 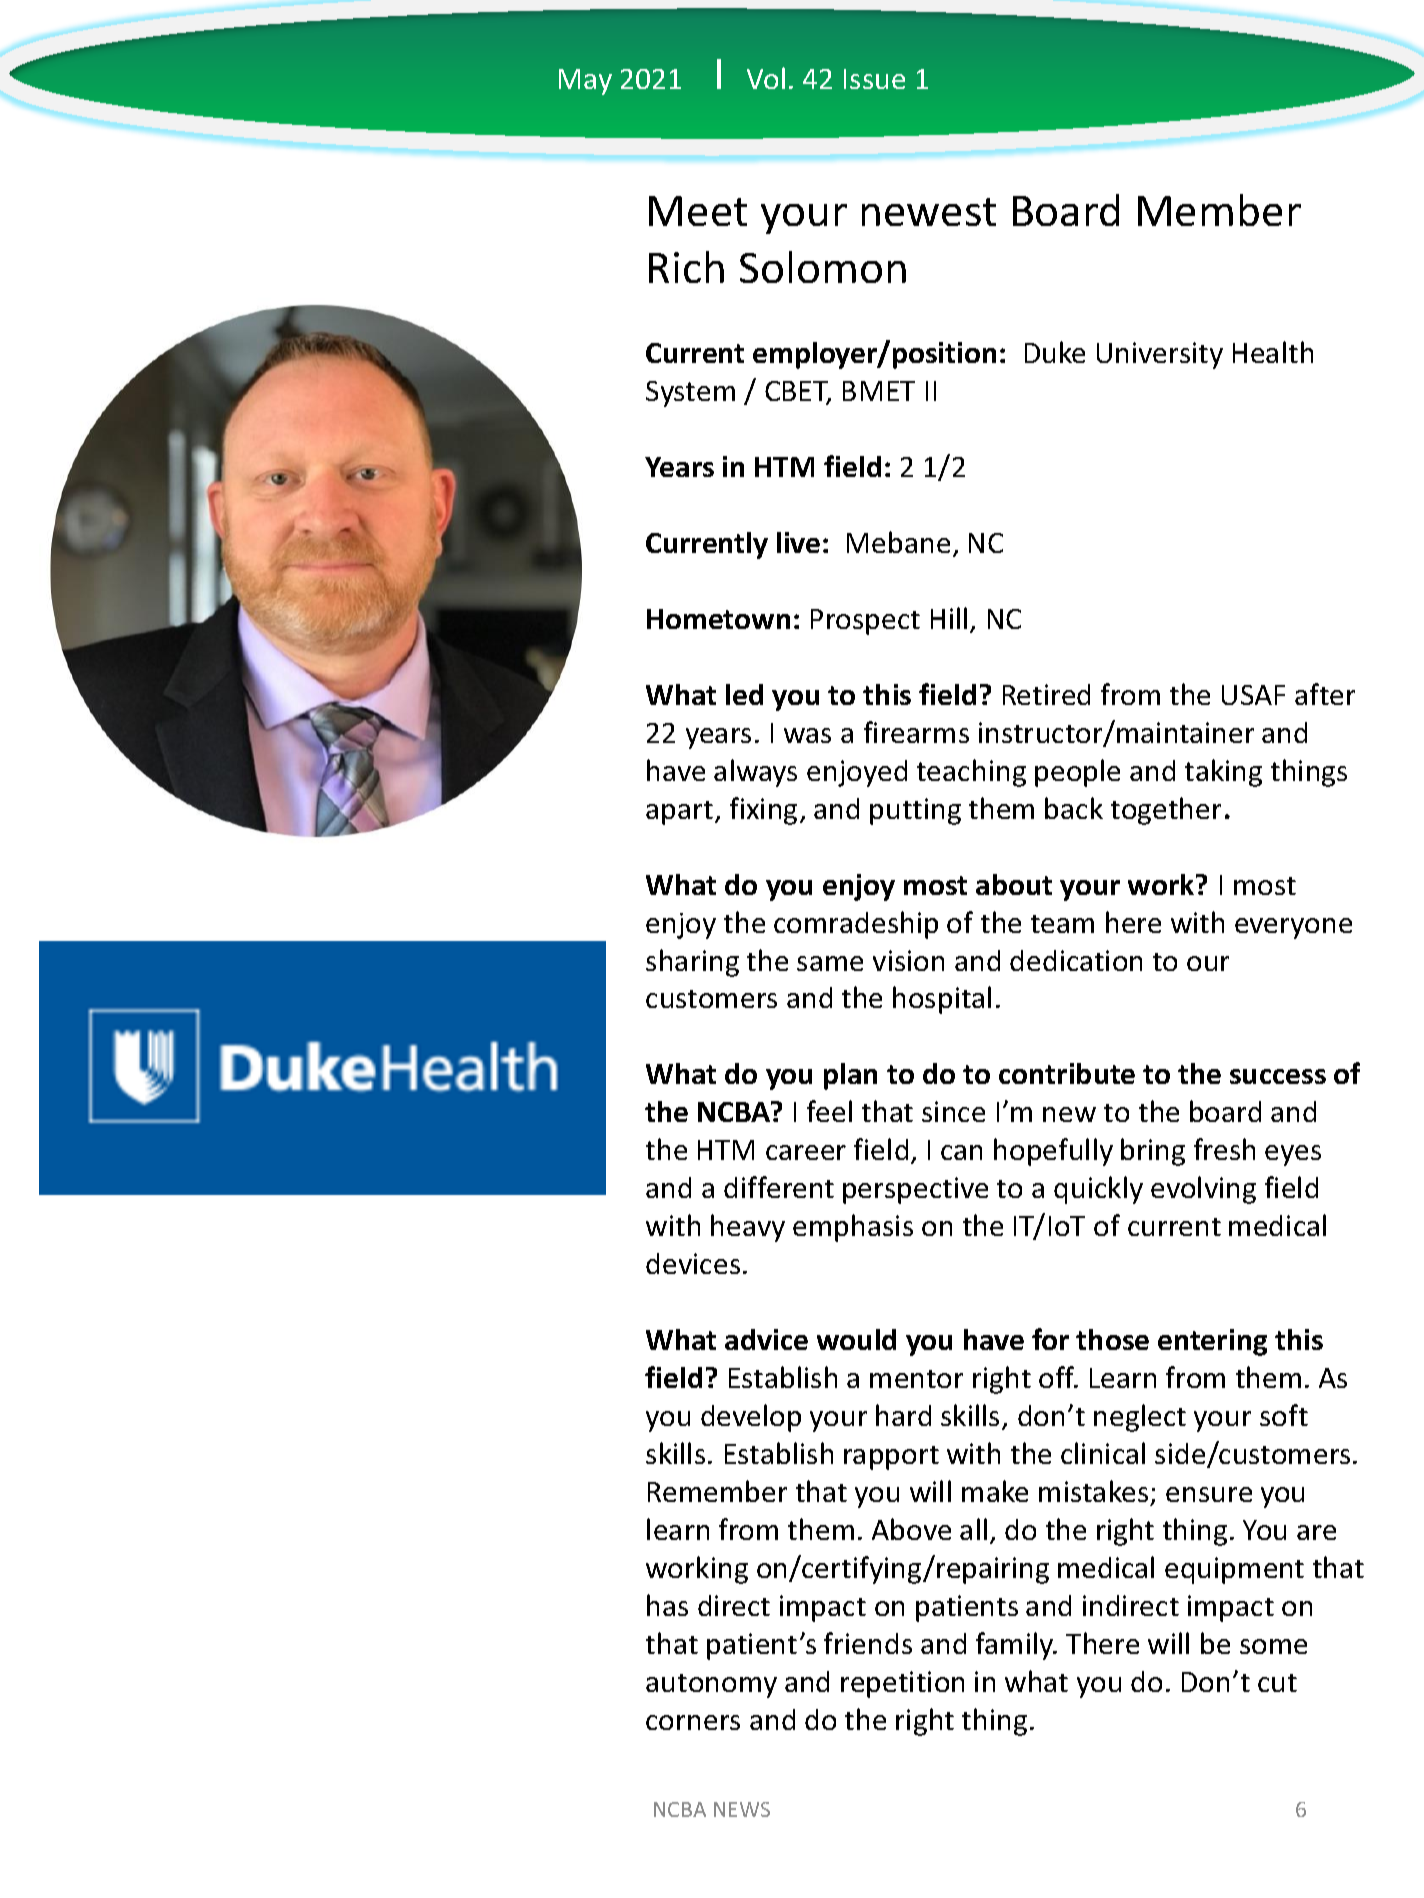 I want to click on cut, so click(x=1277, y=1683).
